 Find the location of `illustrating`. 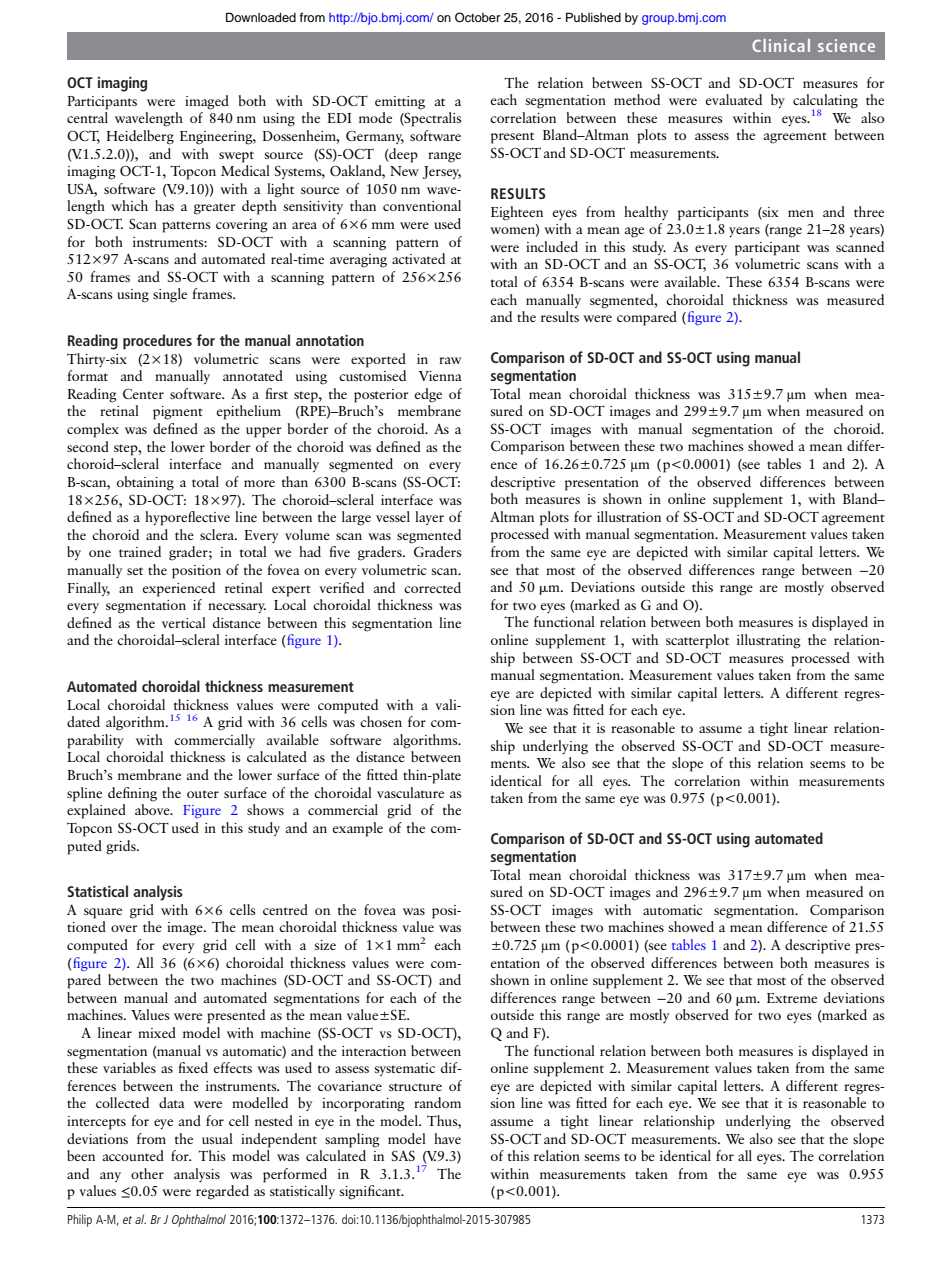

illustrating is located at coordinates (769, 641).
